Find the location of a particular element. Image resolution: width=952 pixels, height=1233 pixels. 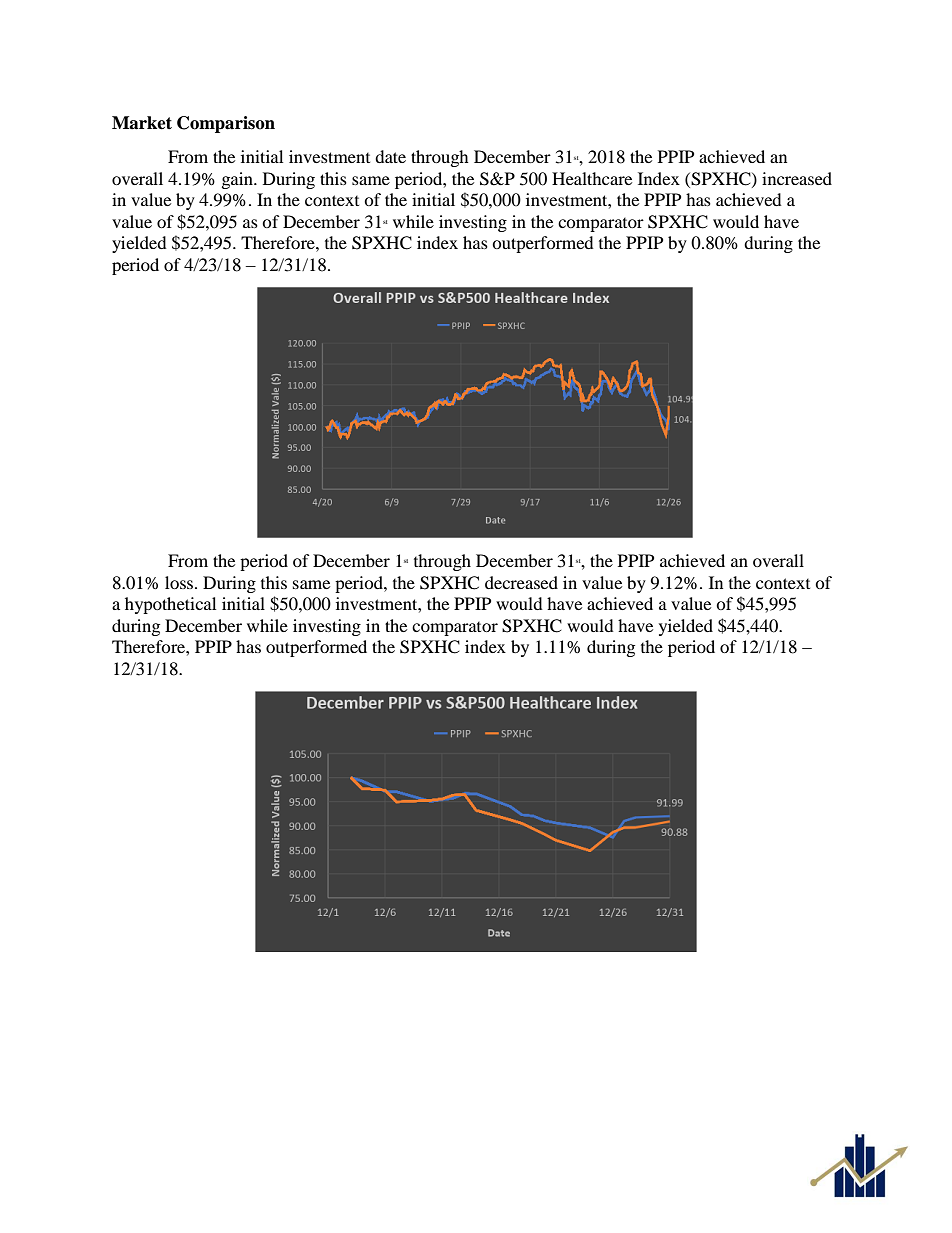

gain is located at coordinates (238, 180).
